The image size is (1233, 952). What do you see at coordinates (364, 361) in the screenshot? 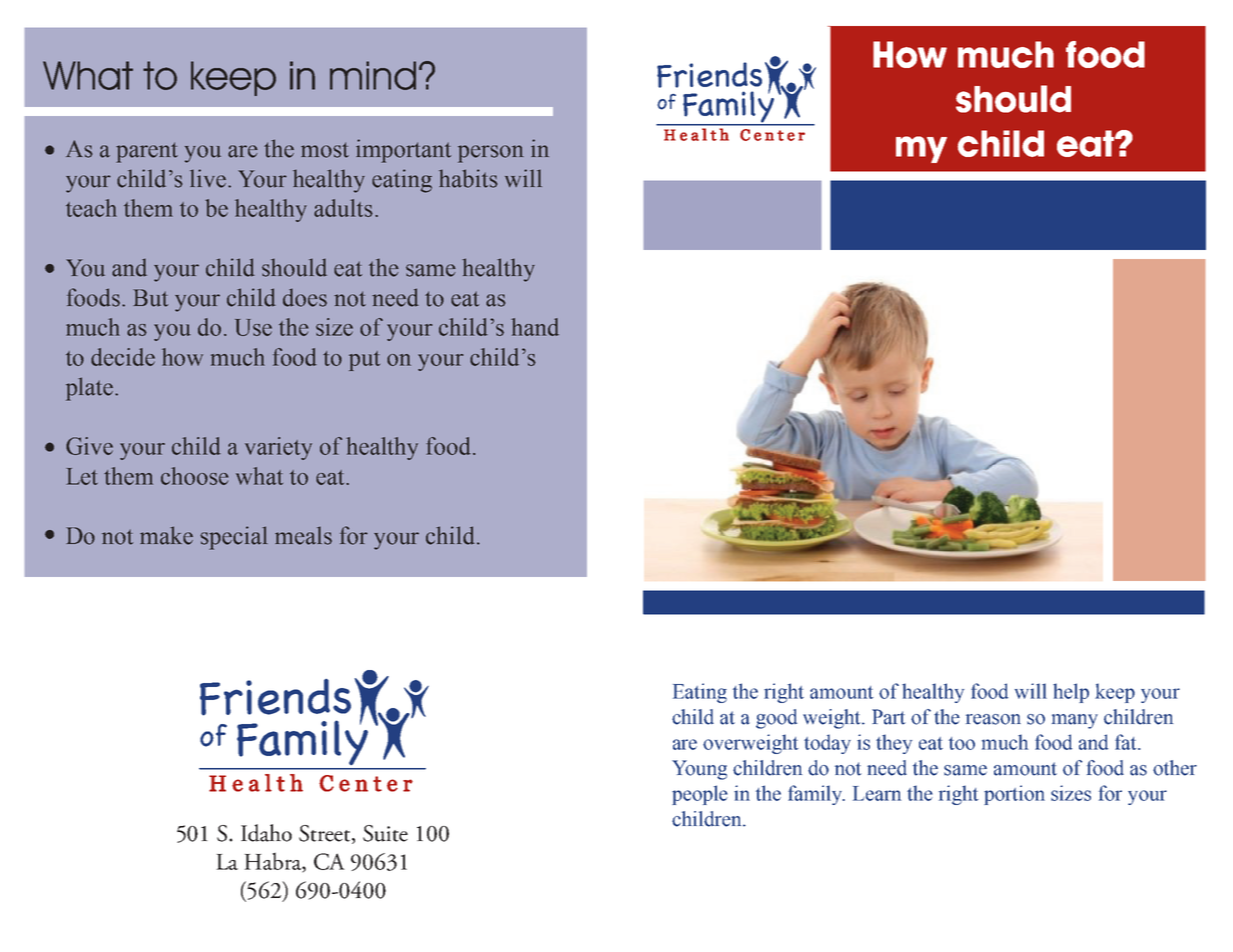
I see `put` at bounding box center [364, 361].
